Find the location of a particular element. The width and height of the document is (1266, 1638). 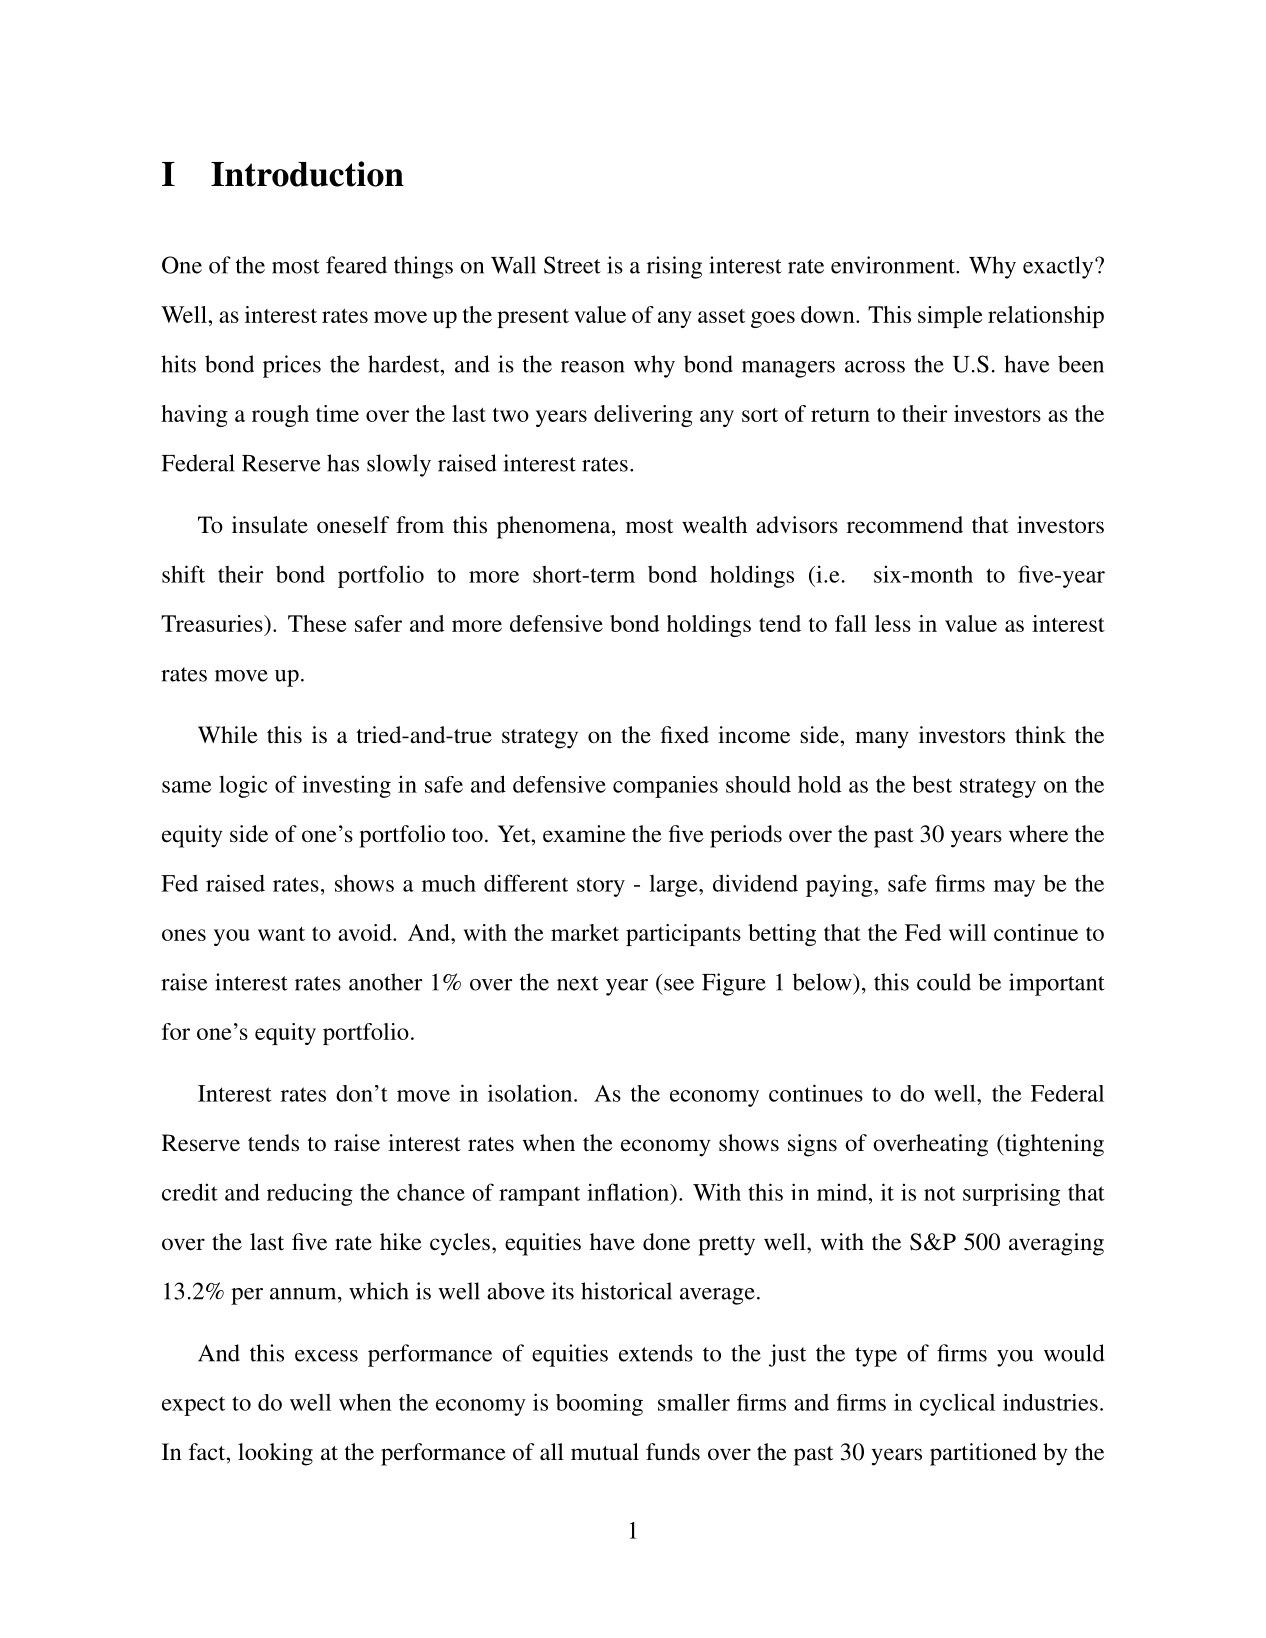

Street is located at coordinates (572, 265).
